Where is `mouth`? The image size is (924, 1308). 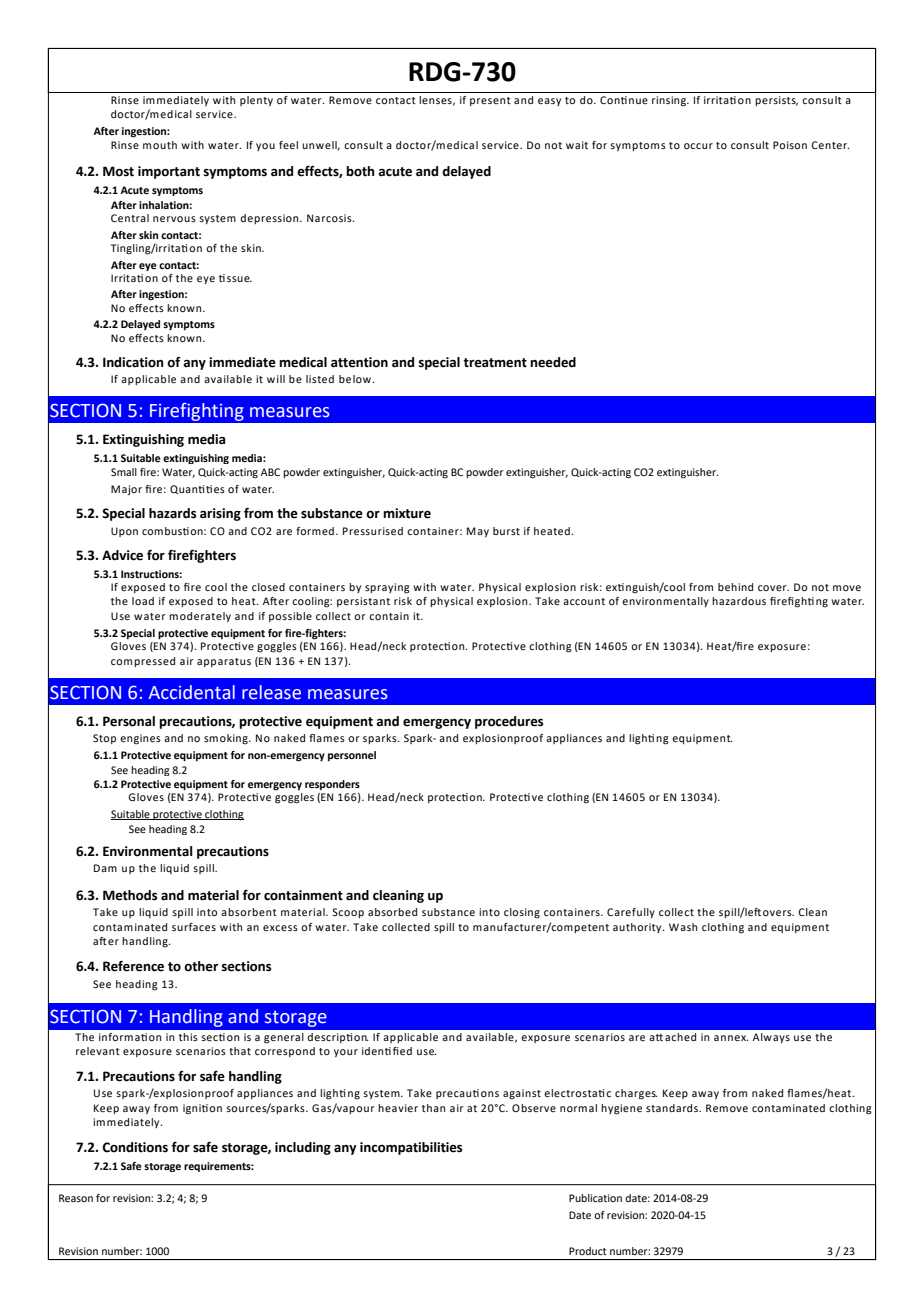
mouth is located at coordinates (160, 145).
